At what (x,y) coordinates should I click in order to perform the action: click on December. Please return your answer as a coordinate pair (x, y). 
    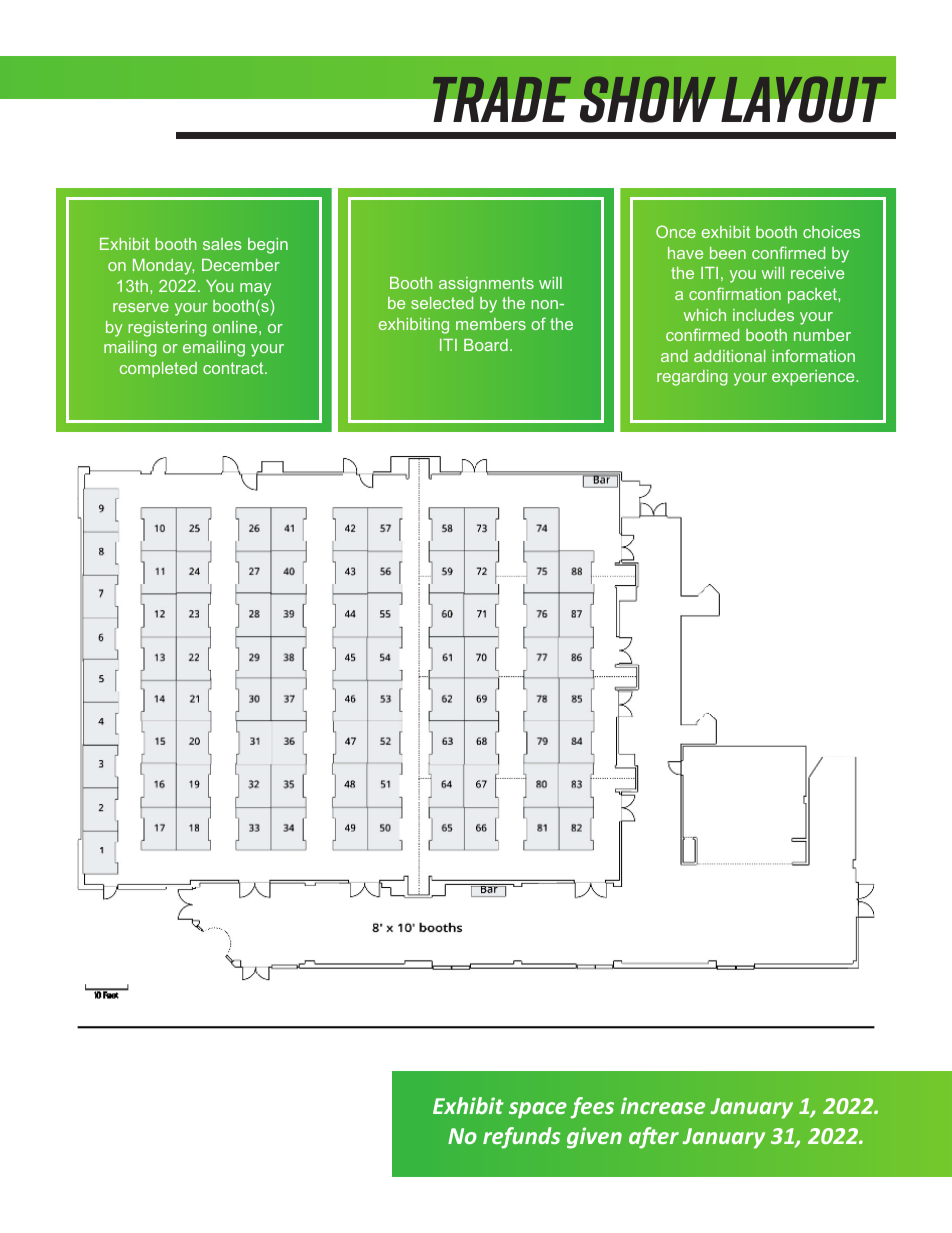
    Looking at the image, I should click on (241, 265).
